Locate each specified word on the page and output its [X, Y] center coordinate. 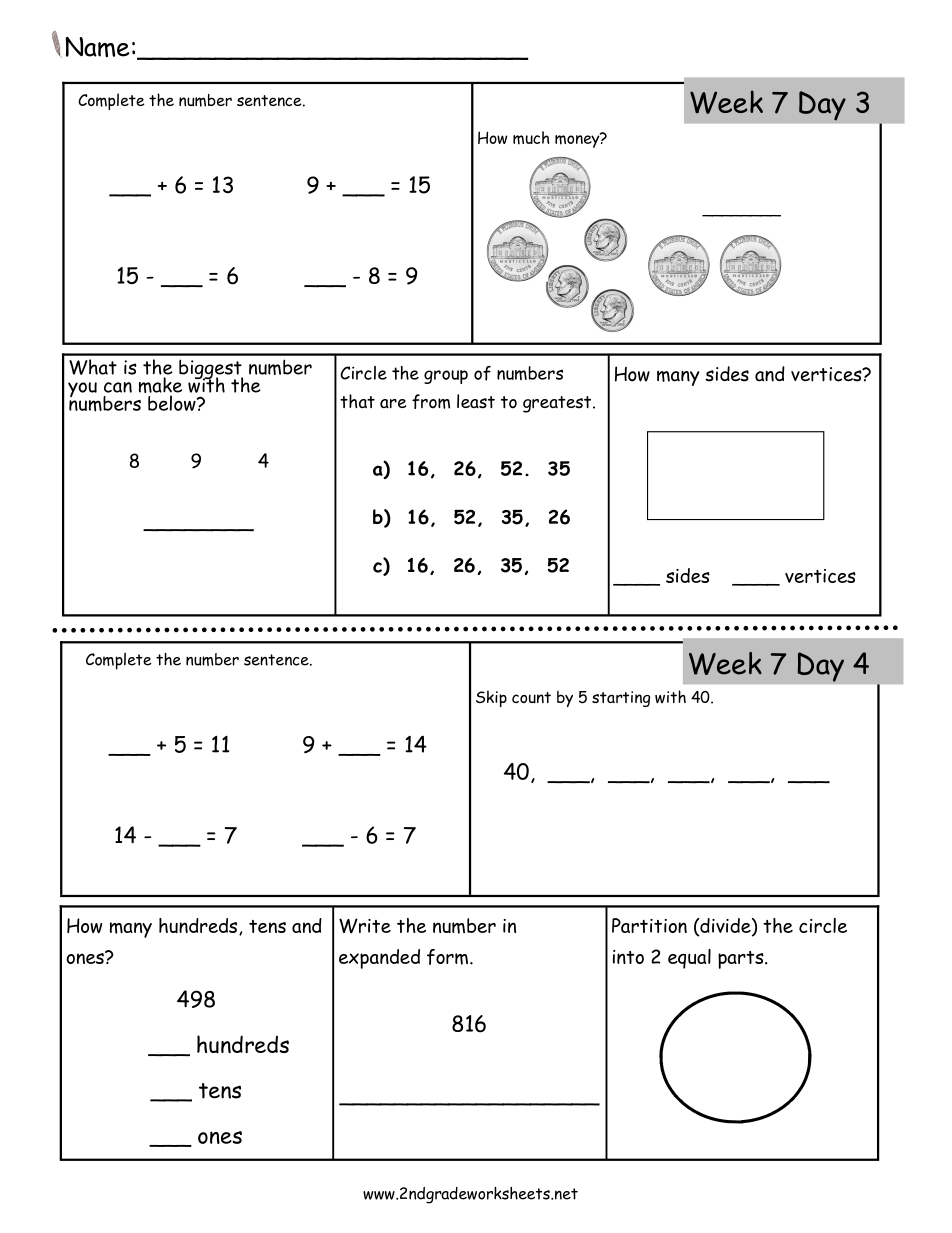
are [393, 404]
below [173, 403]
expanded [379, 959]
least [476, 401]
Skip [491, 698]
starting [621, 699]
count [531, 698]
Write [365, 926]
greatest [558, 404]
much [531, 138]
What [93, 367]
